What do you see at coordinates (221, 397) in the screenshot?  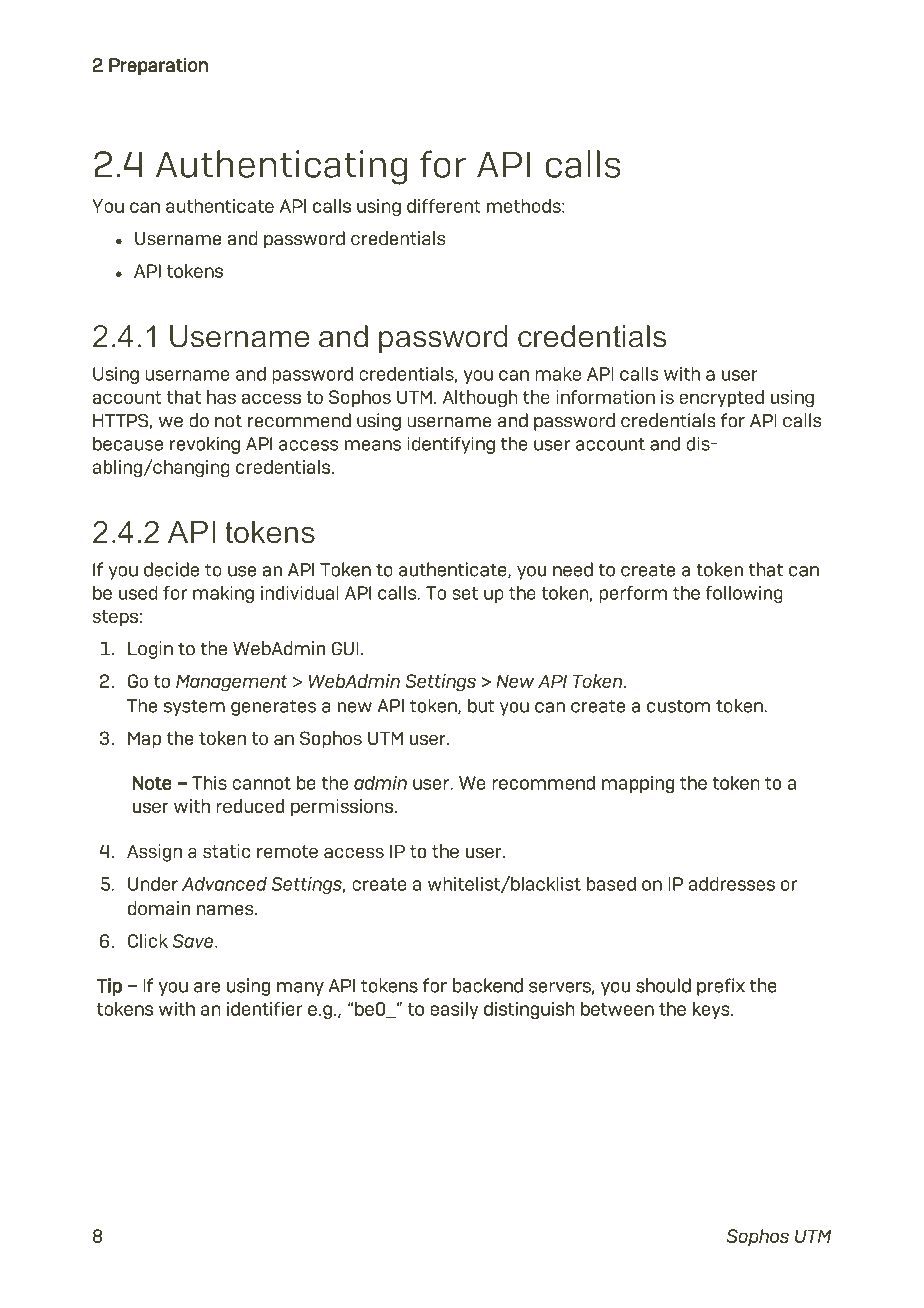 I see `has` at bounding box center [221, 397].
